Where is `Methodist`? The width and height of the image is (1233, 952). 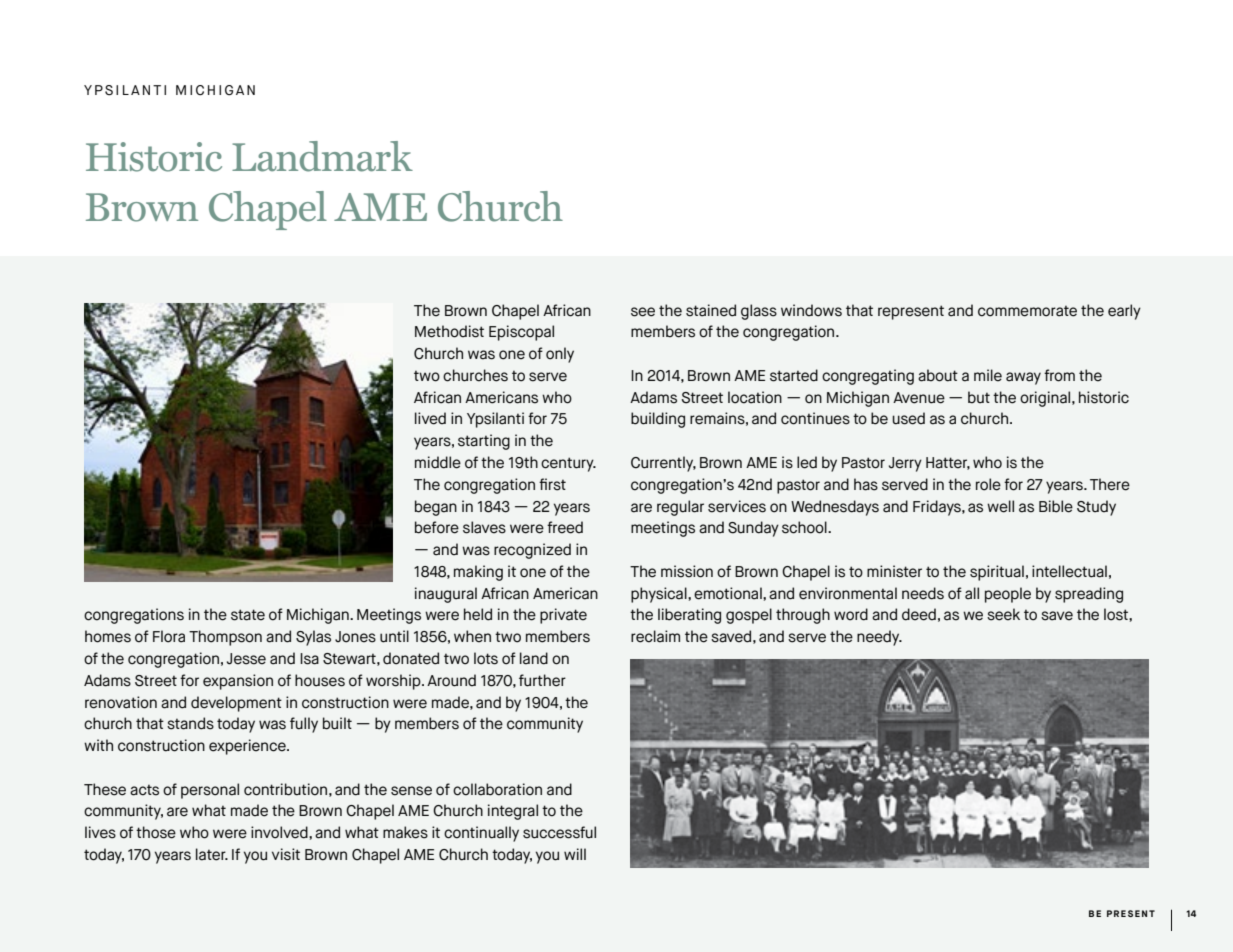 Methodist is located at coordinates (449, 331).
